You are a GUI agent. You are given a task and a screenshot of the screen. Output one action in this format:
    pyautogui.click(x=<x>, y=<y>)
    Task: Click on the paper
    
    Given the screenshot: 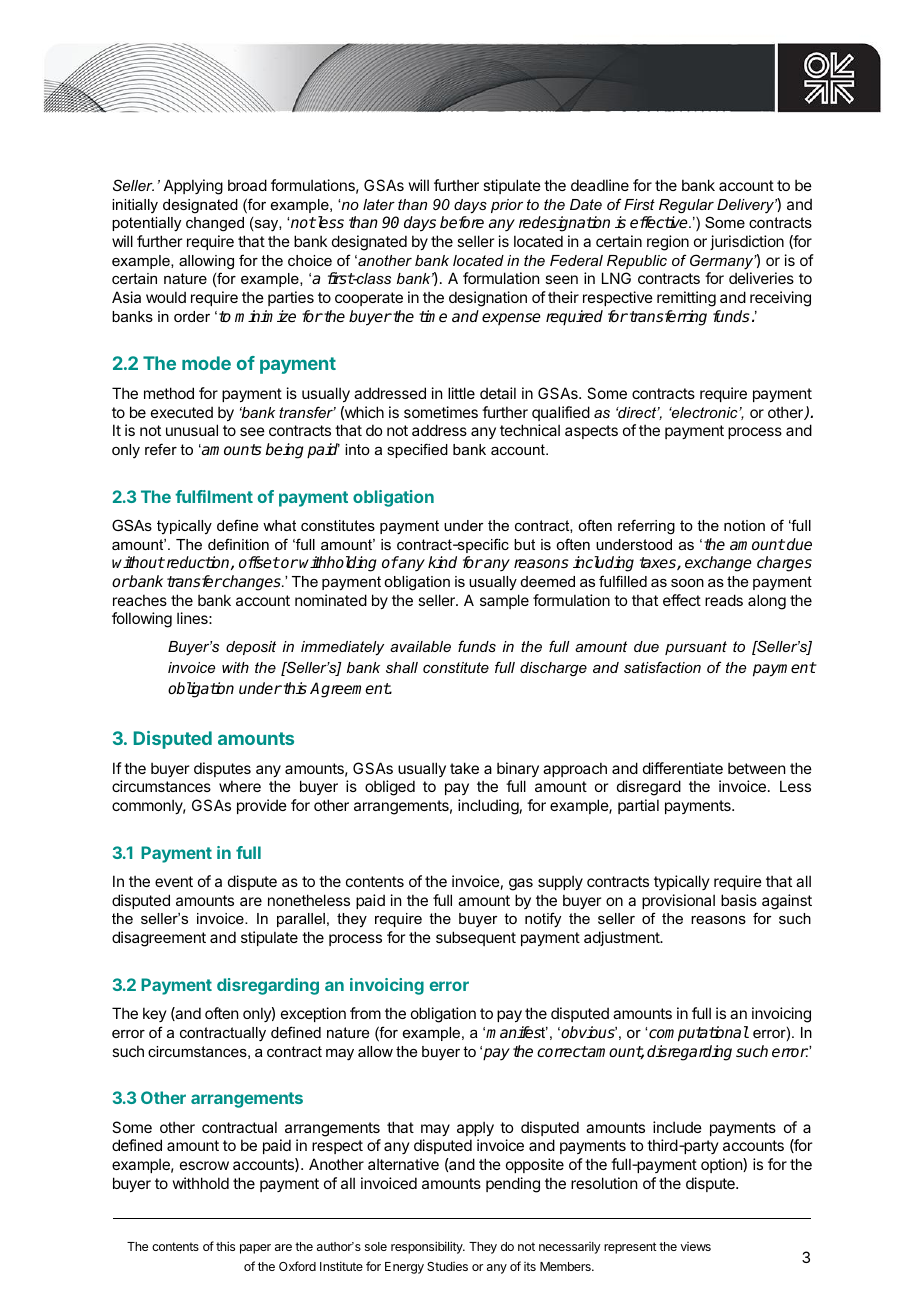 What is the action you would take?
    pyautogui.click(x=255, y=1249)
